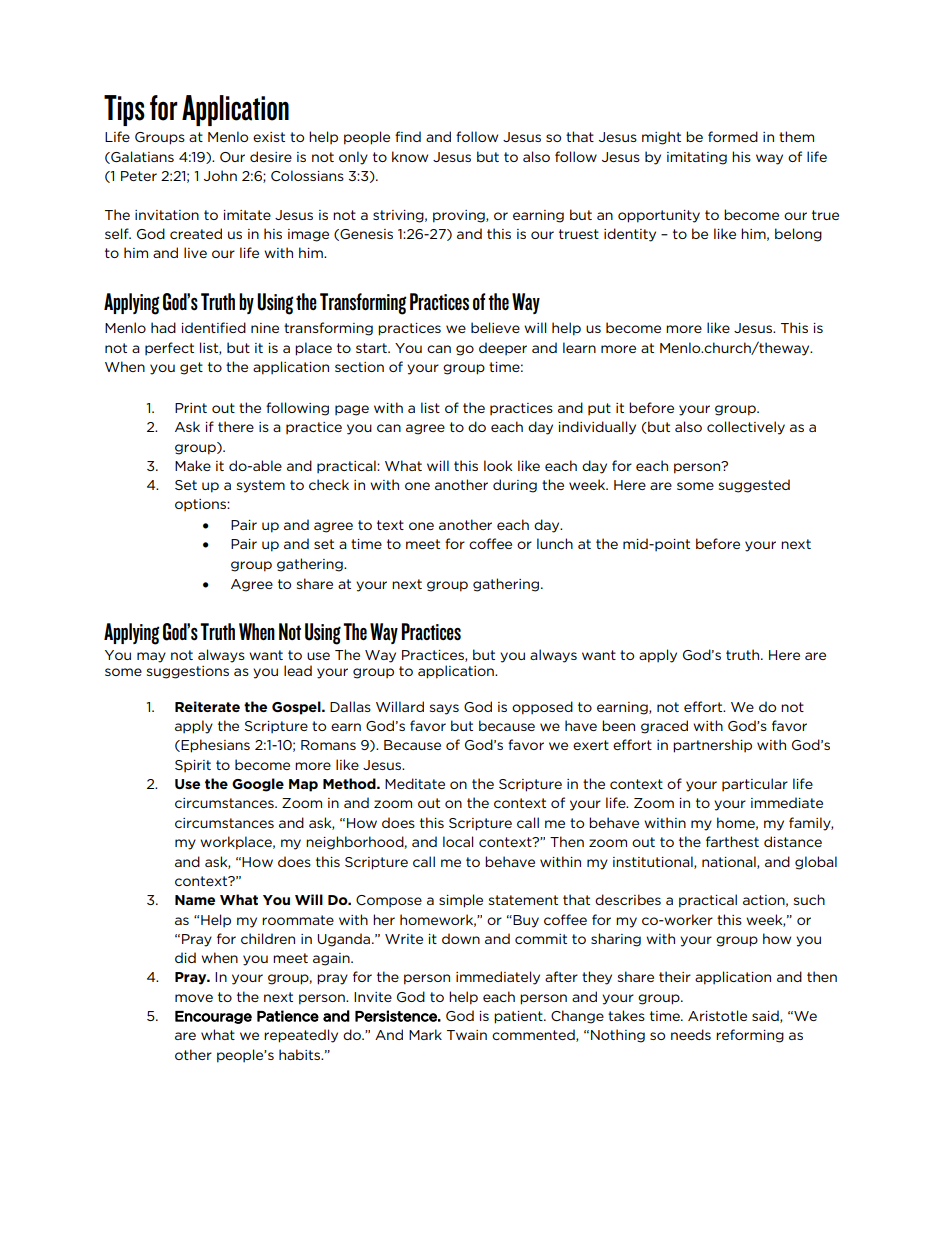  Describe the element at coordinates (220, 175) in the screenshot. I see `John` at that location.
